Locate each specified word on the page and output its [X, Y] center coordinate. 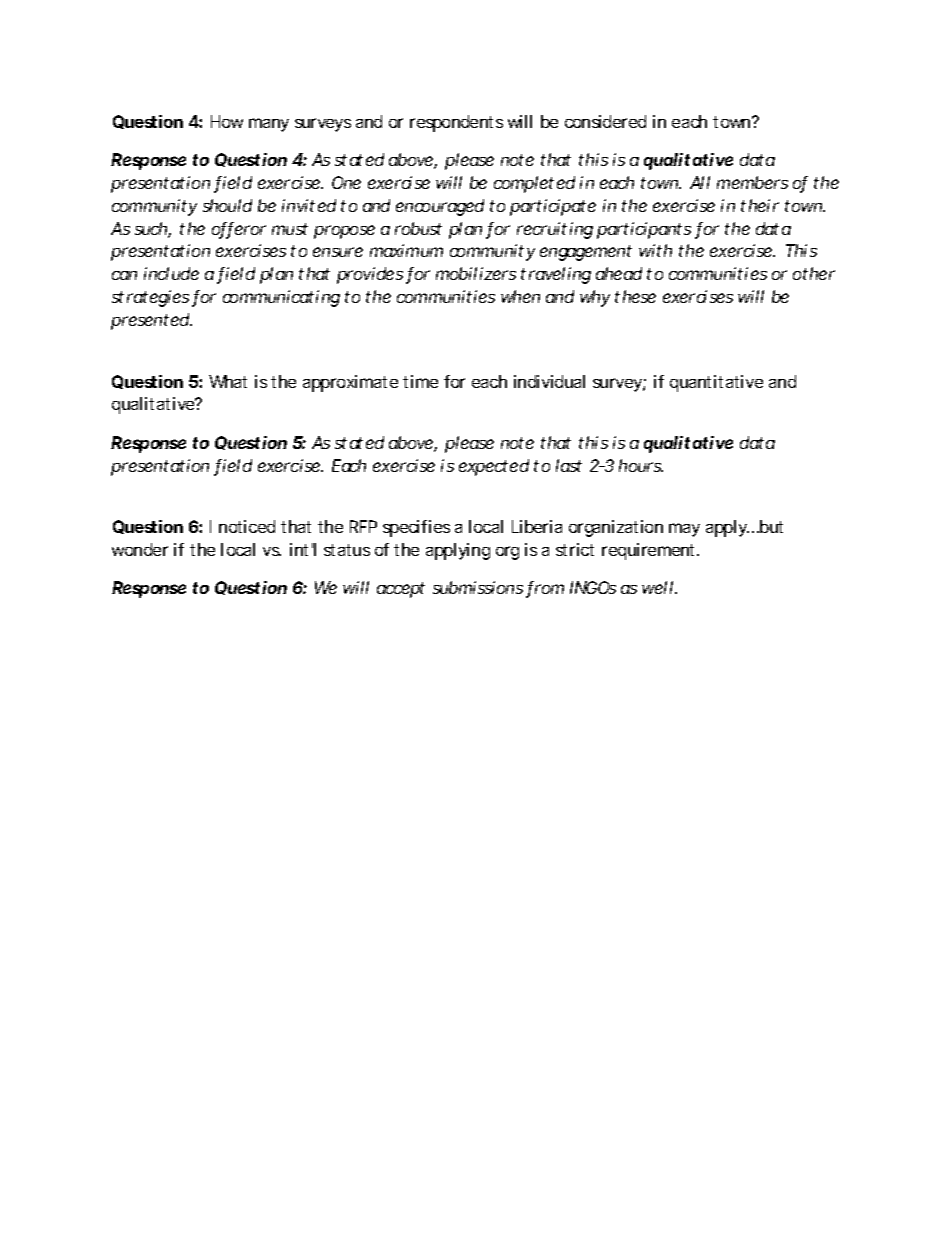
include [171, 273]
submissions [478, 587]
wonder [140, 549]
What [228, 381]
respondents [456, 123]
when [520, 296]
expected [494, 467]
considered [605, 121]
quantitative [716, 383]
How [227, 121]
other [814, 273]
